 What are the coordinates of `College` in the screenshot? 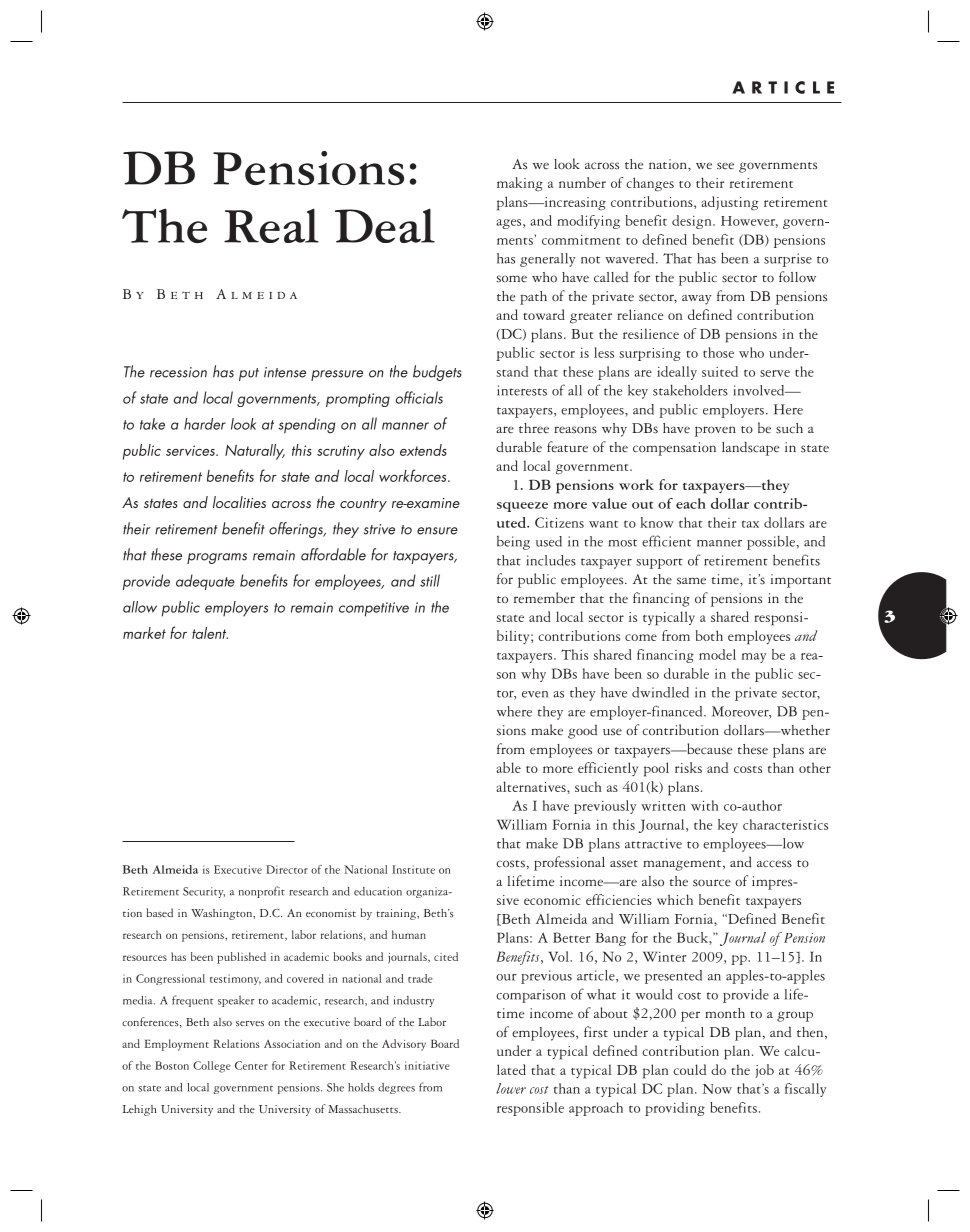 It's located at (212, 1067).
